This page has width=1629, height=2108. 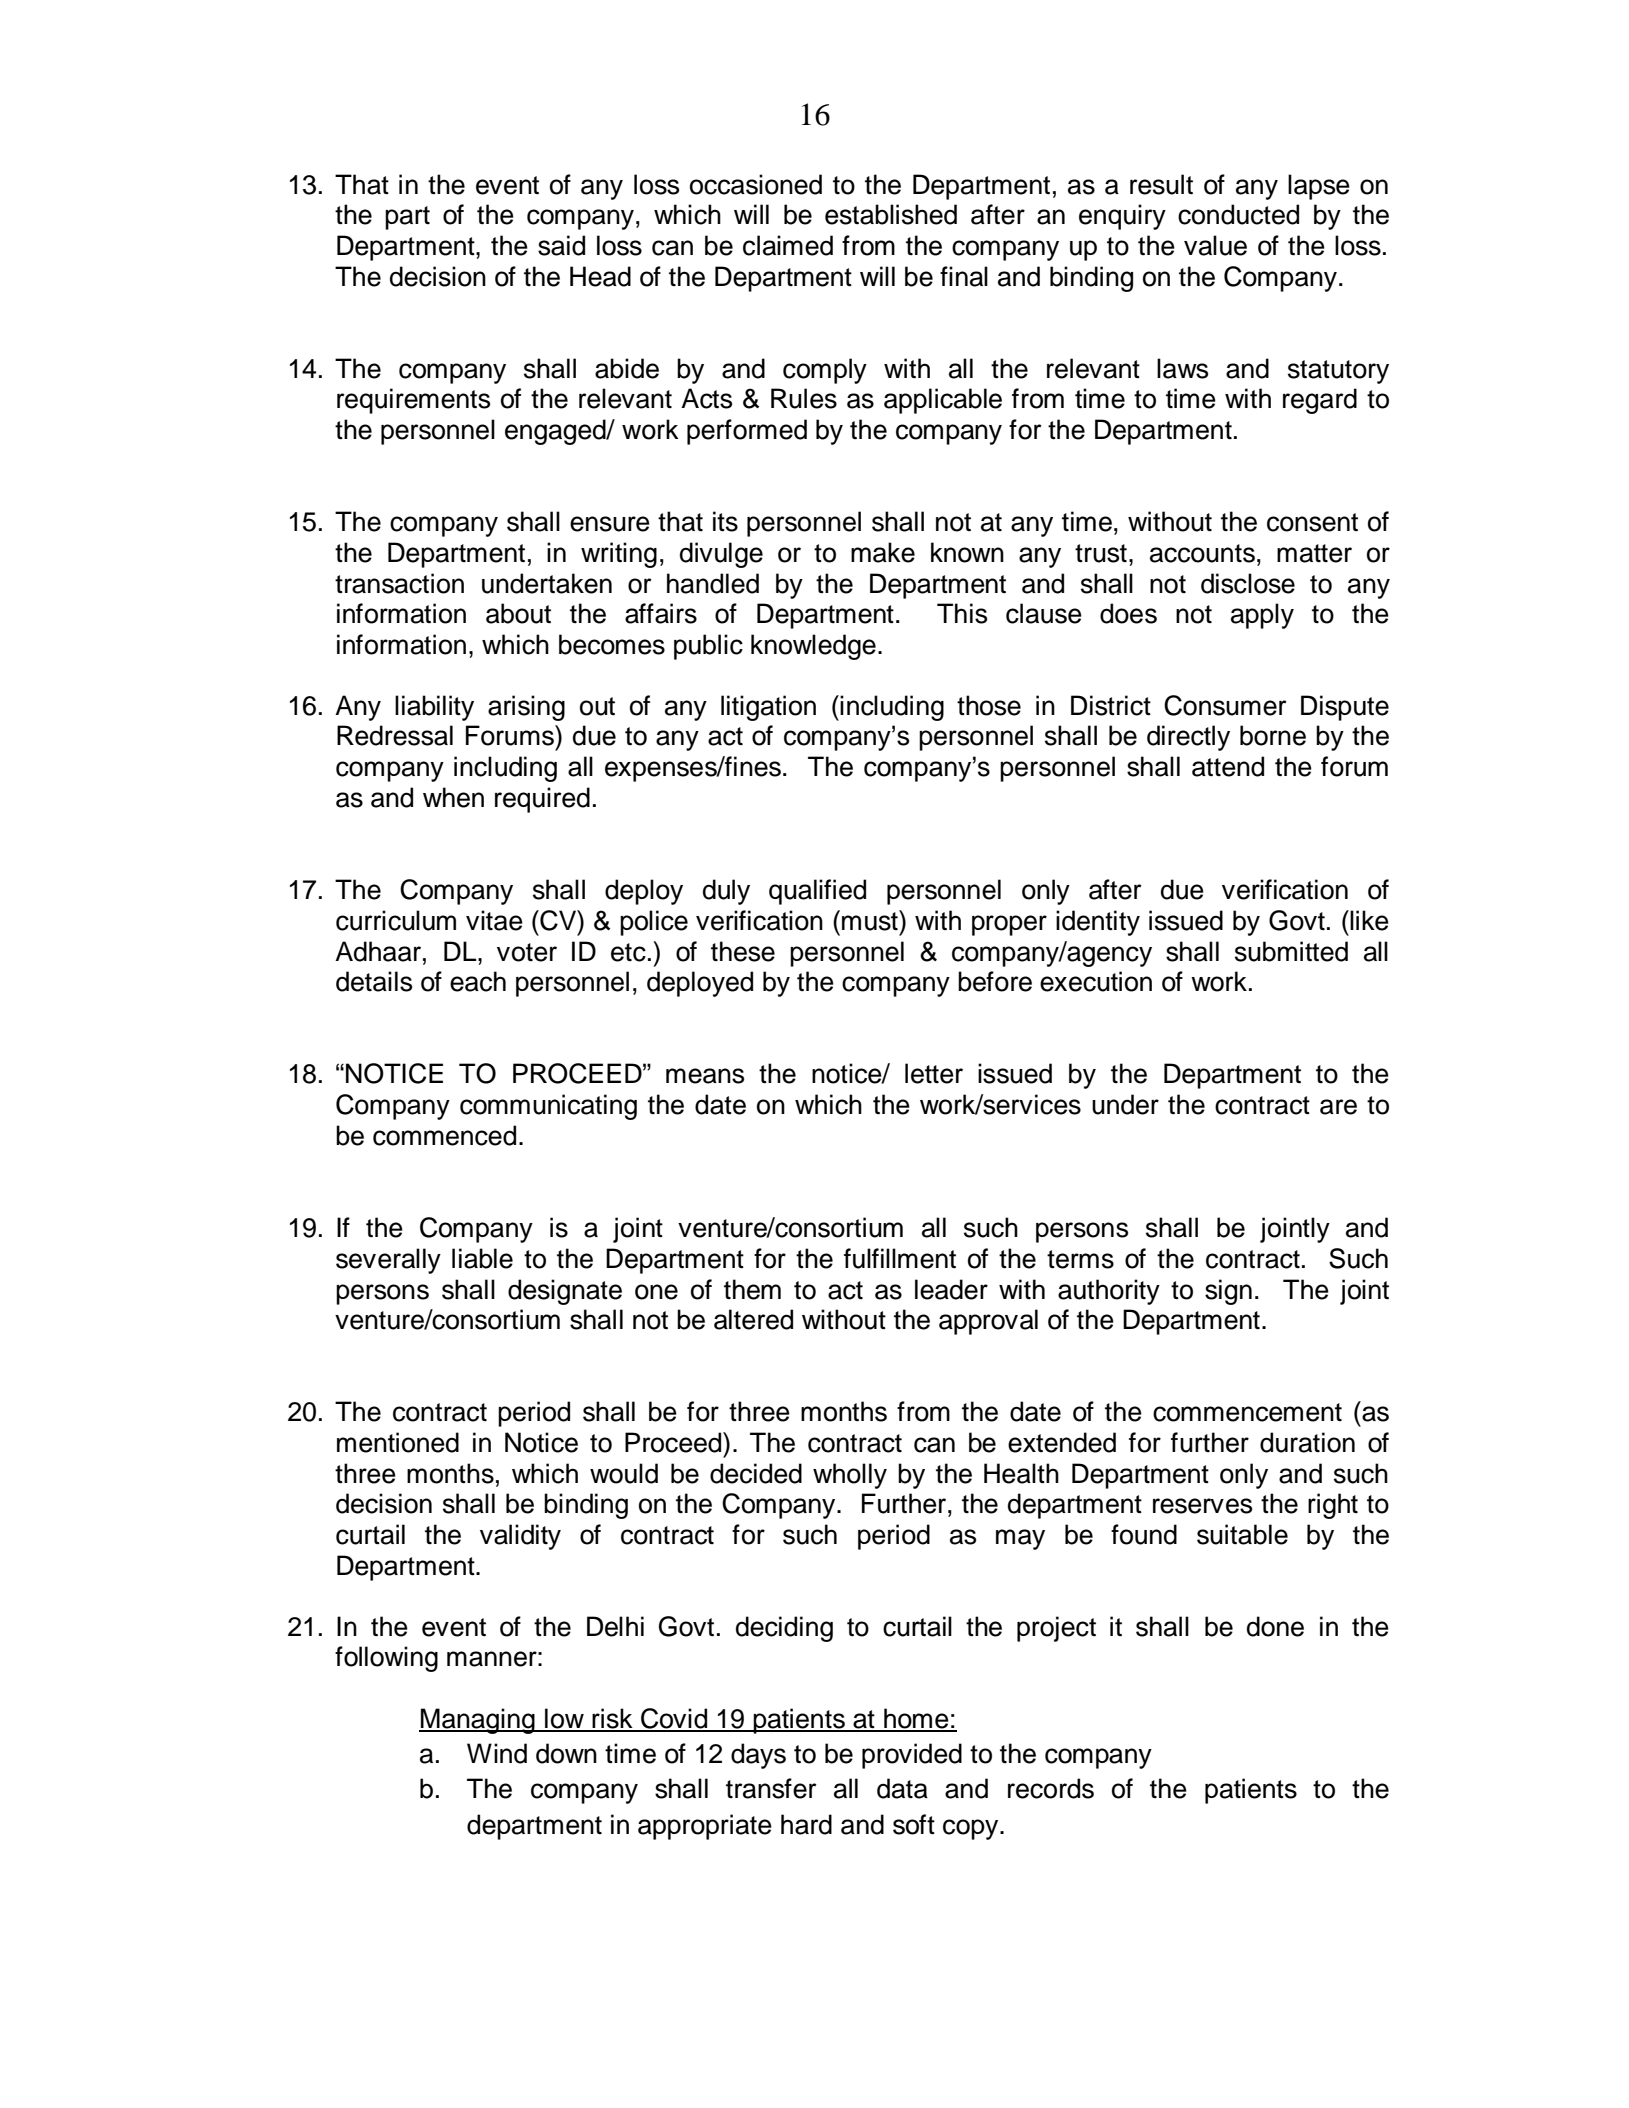 What do you see at coordinates (891, 214) in the page?
I see `established` at bounding box center [891, 214].
